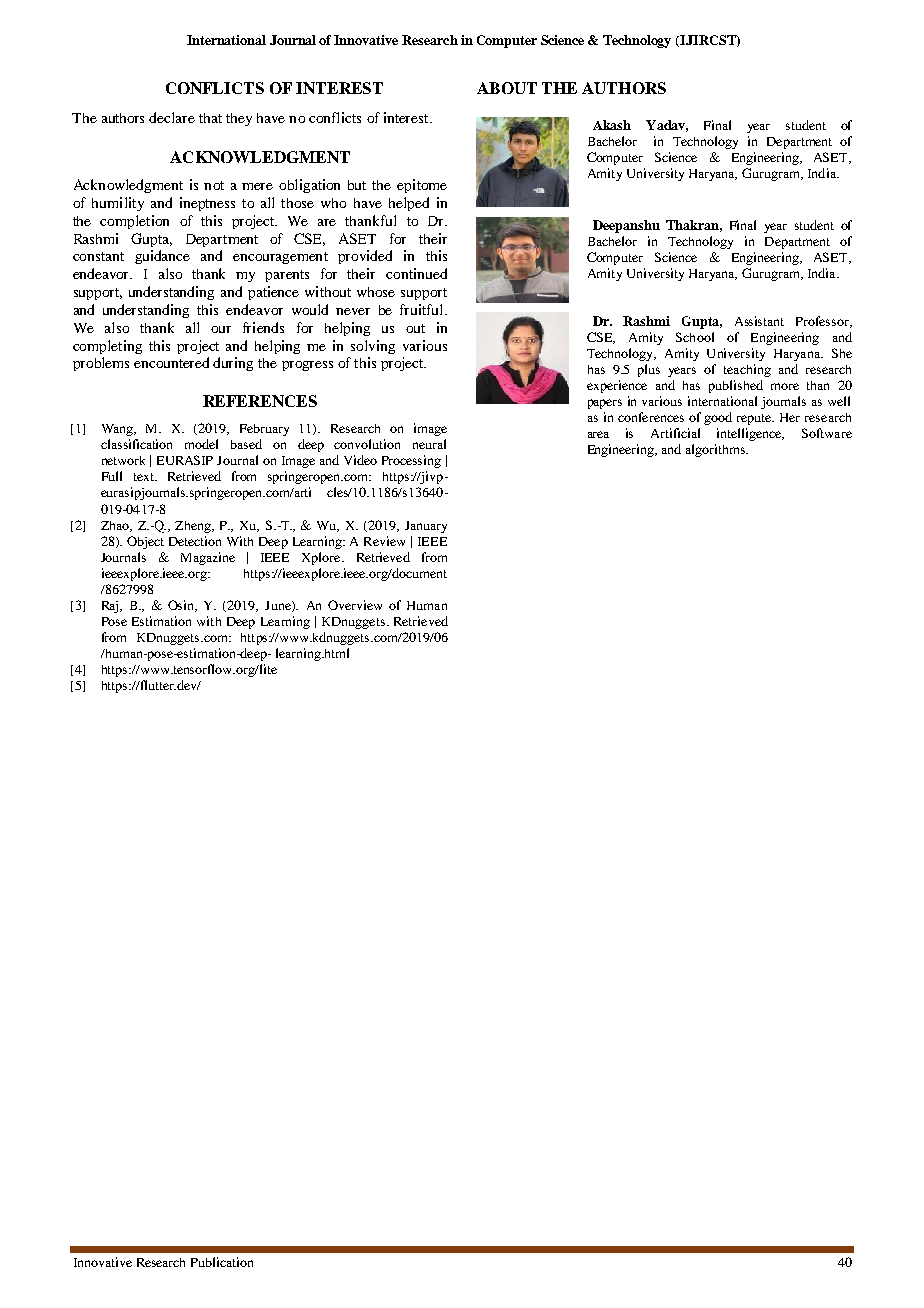 The image size is (924, 1308). Describe the element at coordinates (716, 450) in the screenshot. I see `algorithms` at that location.
